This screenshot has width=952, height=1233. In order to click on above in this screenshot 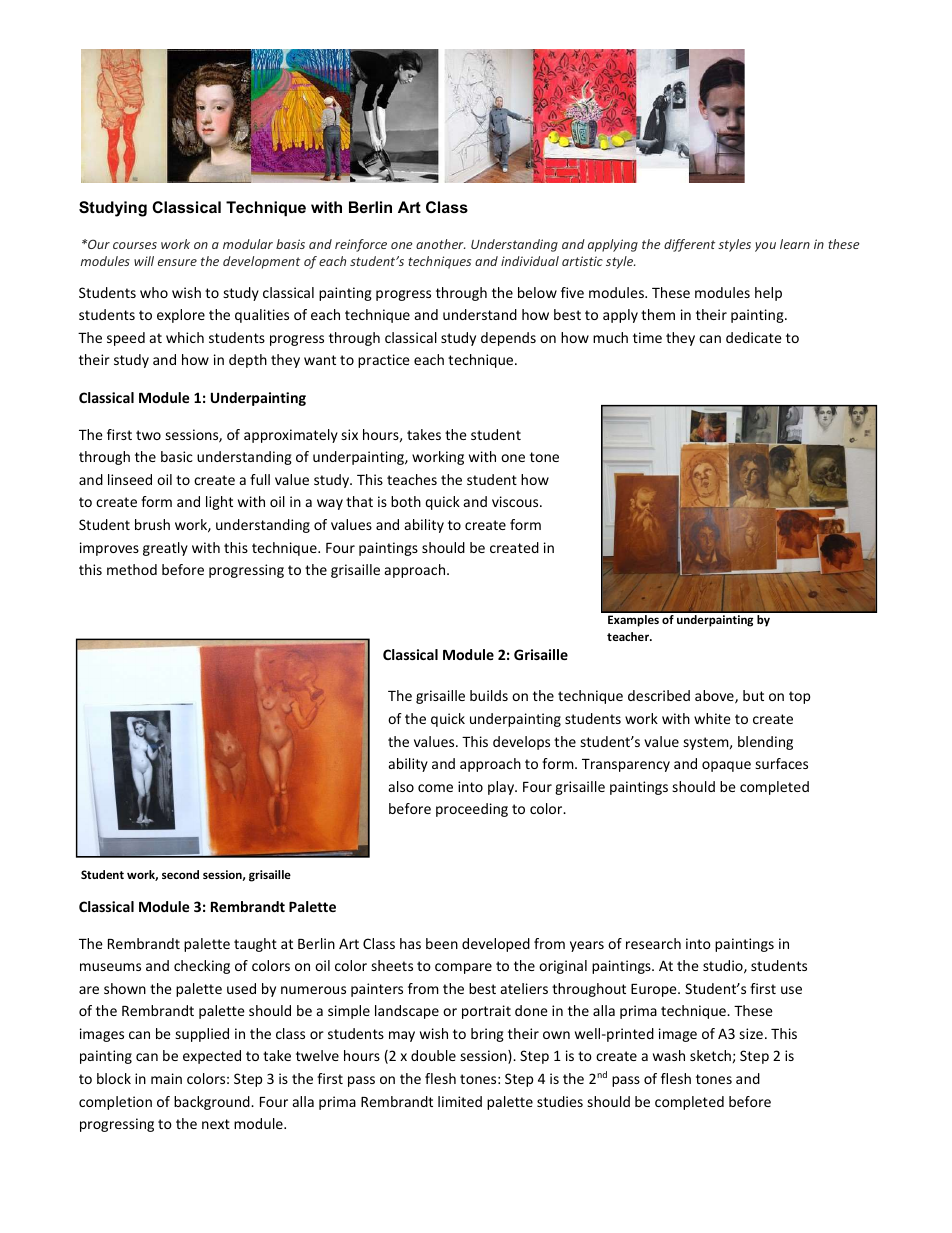, I will do `click(715, 697)`.
